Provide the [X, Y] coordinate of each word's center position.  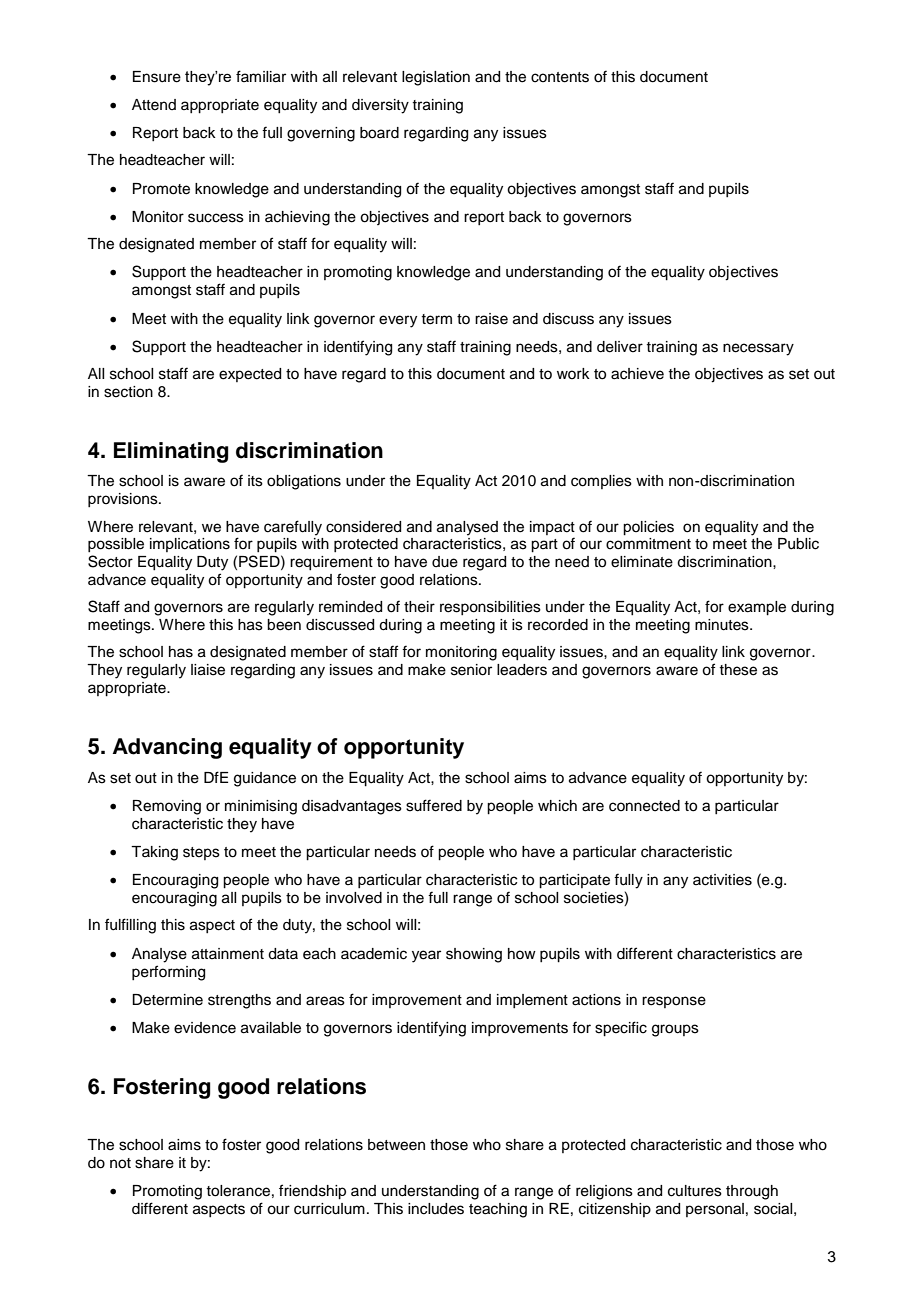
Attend [154, 105]
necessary [758, 349]
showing [474, 955]
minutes [723, 625]
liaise [208, 670]
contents [560, 77]
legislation [436, 78]
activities [722, 880]
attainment [228, 954]
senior [471, 670]
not [120, 1163]
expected [250, 375]
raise [491, 319]
